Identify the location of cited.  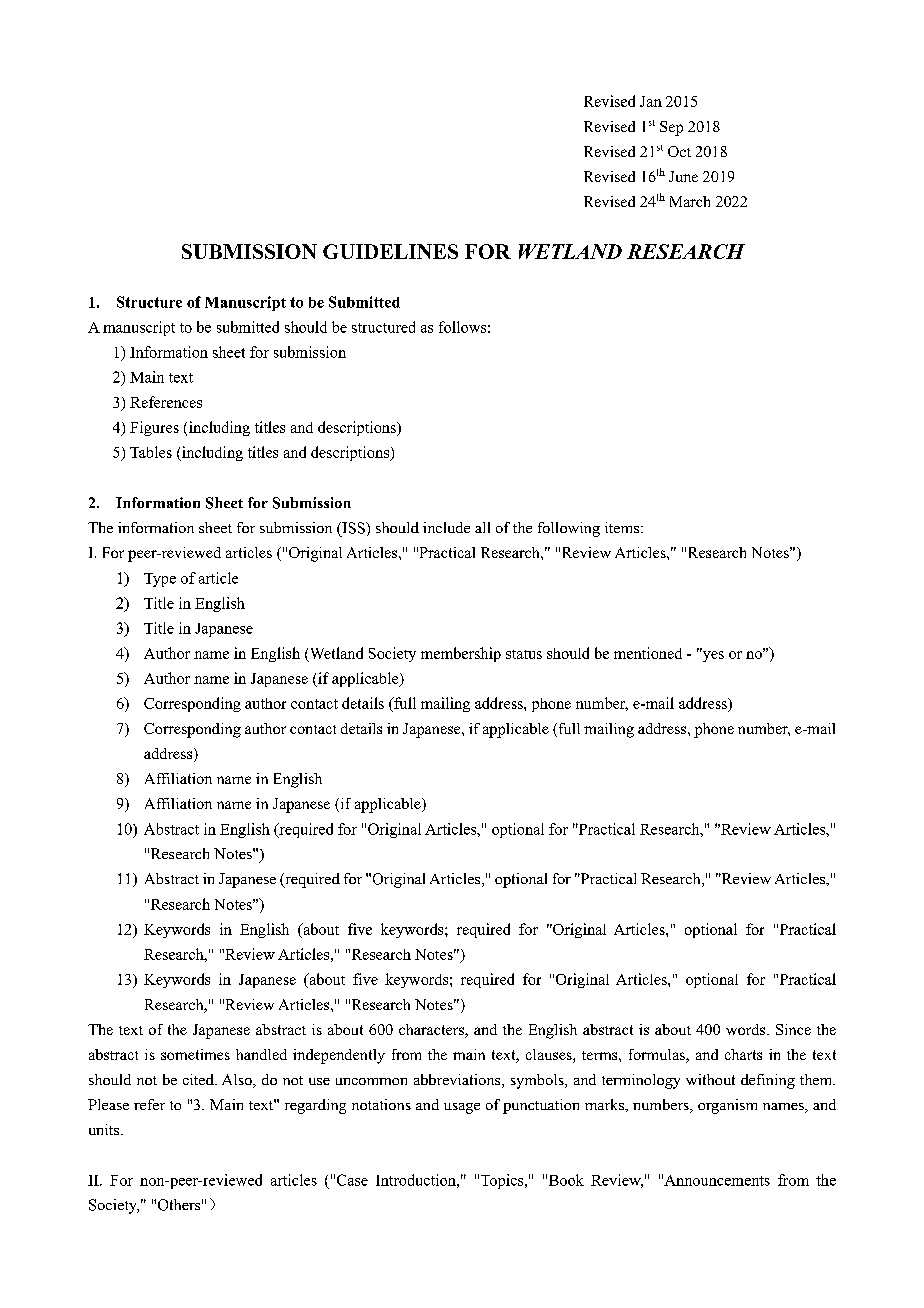
(199, 1079).
